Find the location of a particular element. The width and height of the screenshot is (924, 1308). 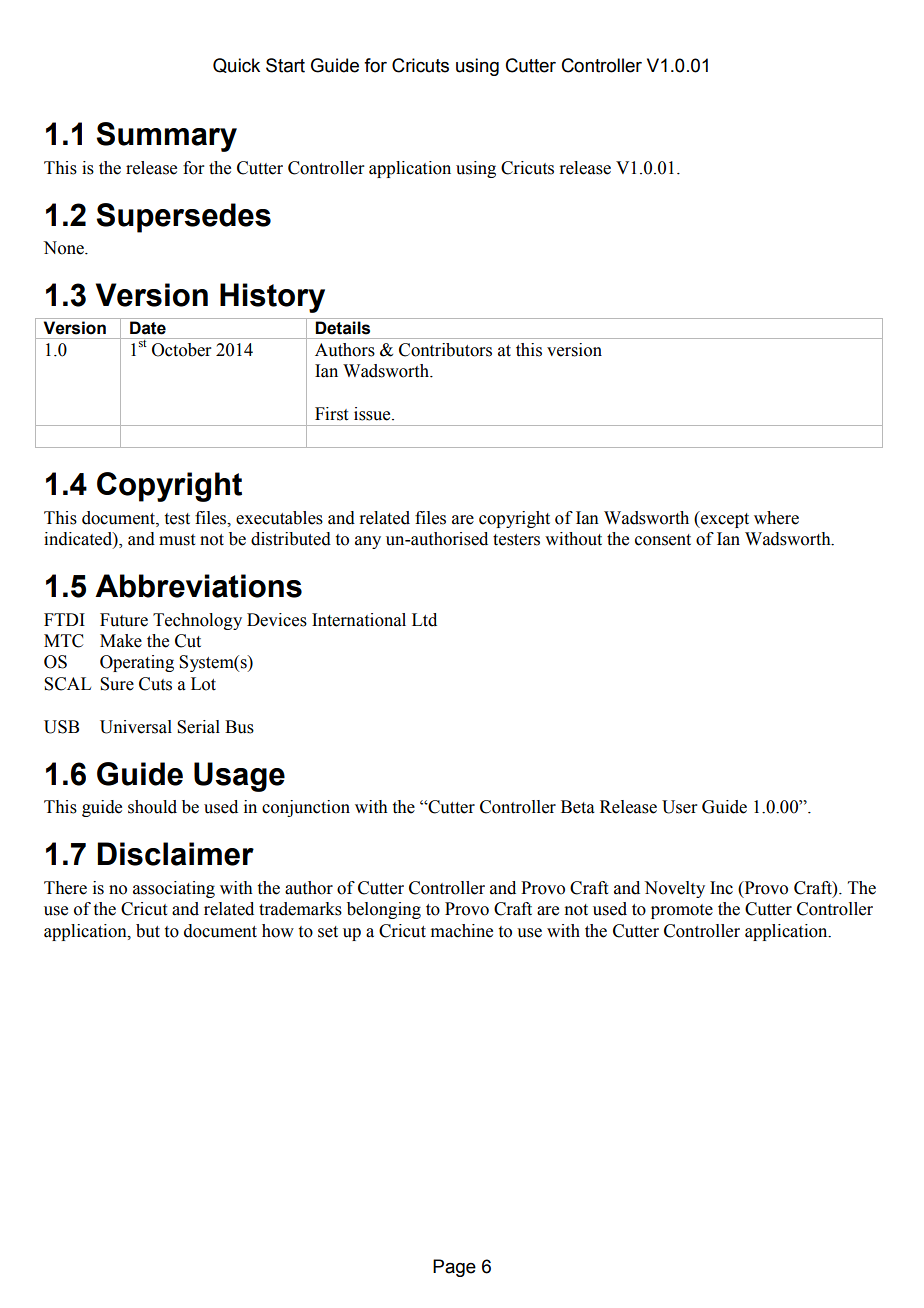

Contributors is located at coordinates (445, 350).
